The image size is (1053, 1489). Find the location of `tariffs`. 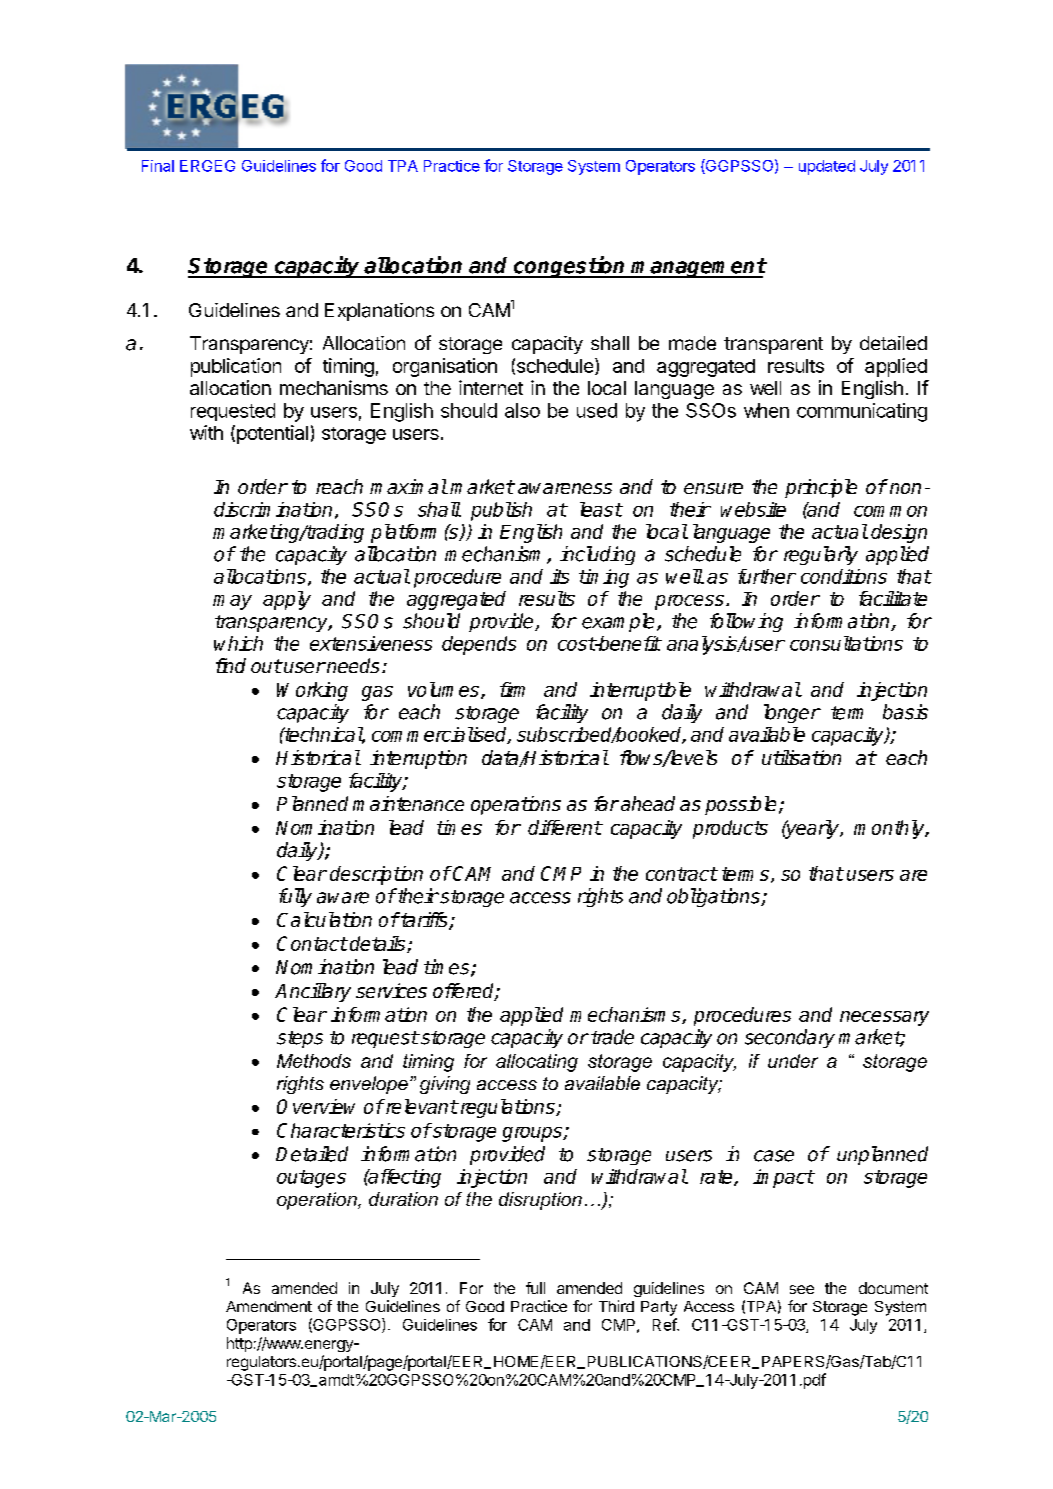

tariffs is located at coordinates (424, 921).
